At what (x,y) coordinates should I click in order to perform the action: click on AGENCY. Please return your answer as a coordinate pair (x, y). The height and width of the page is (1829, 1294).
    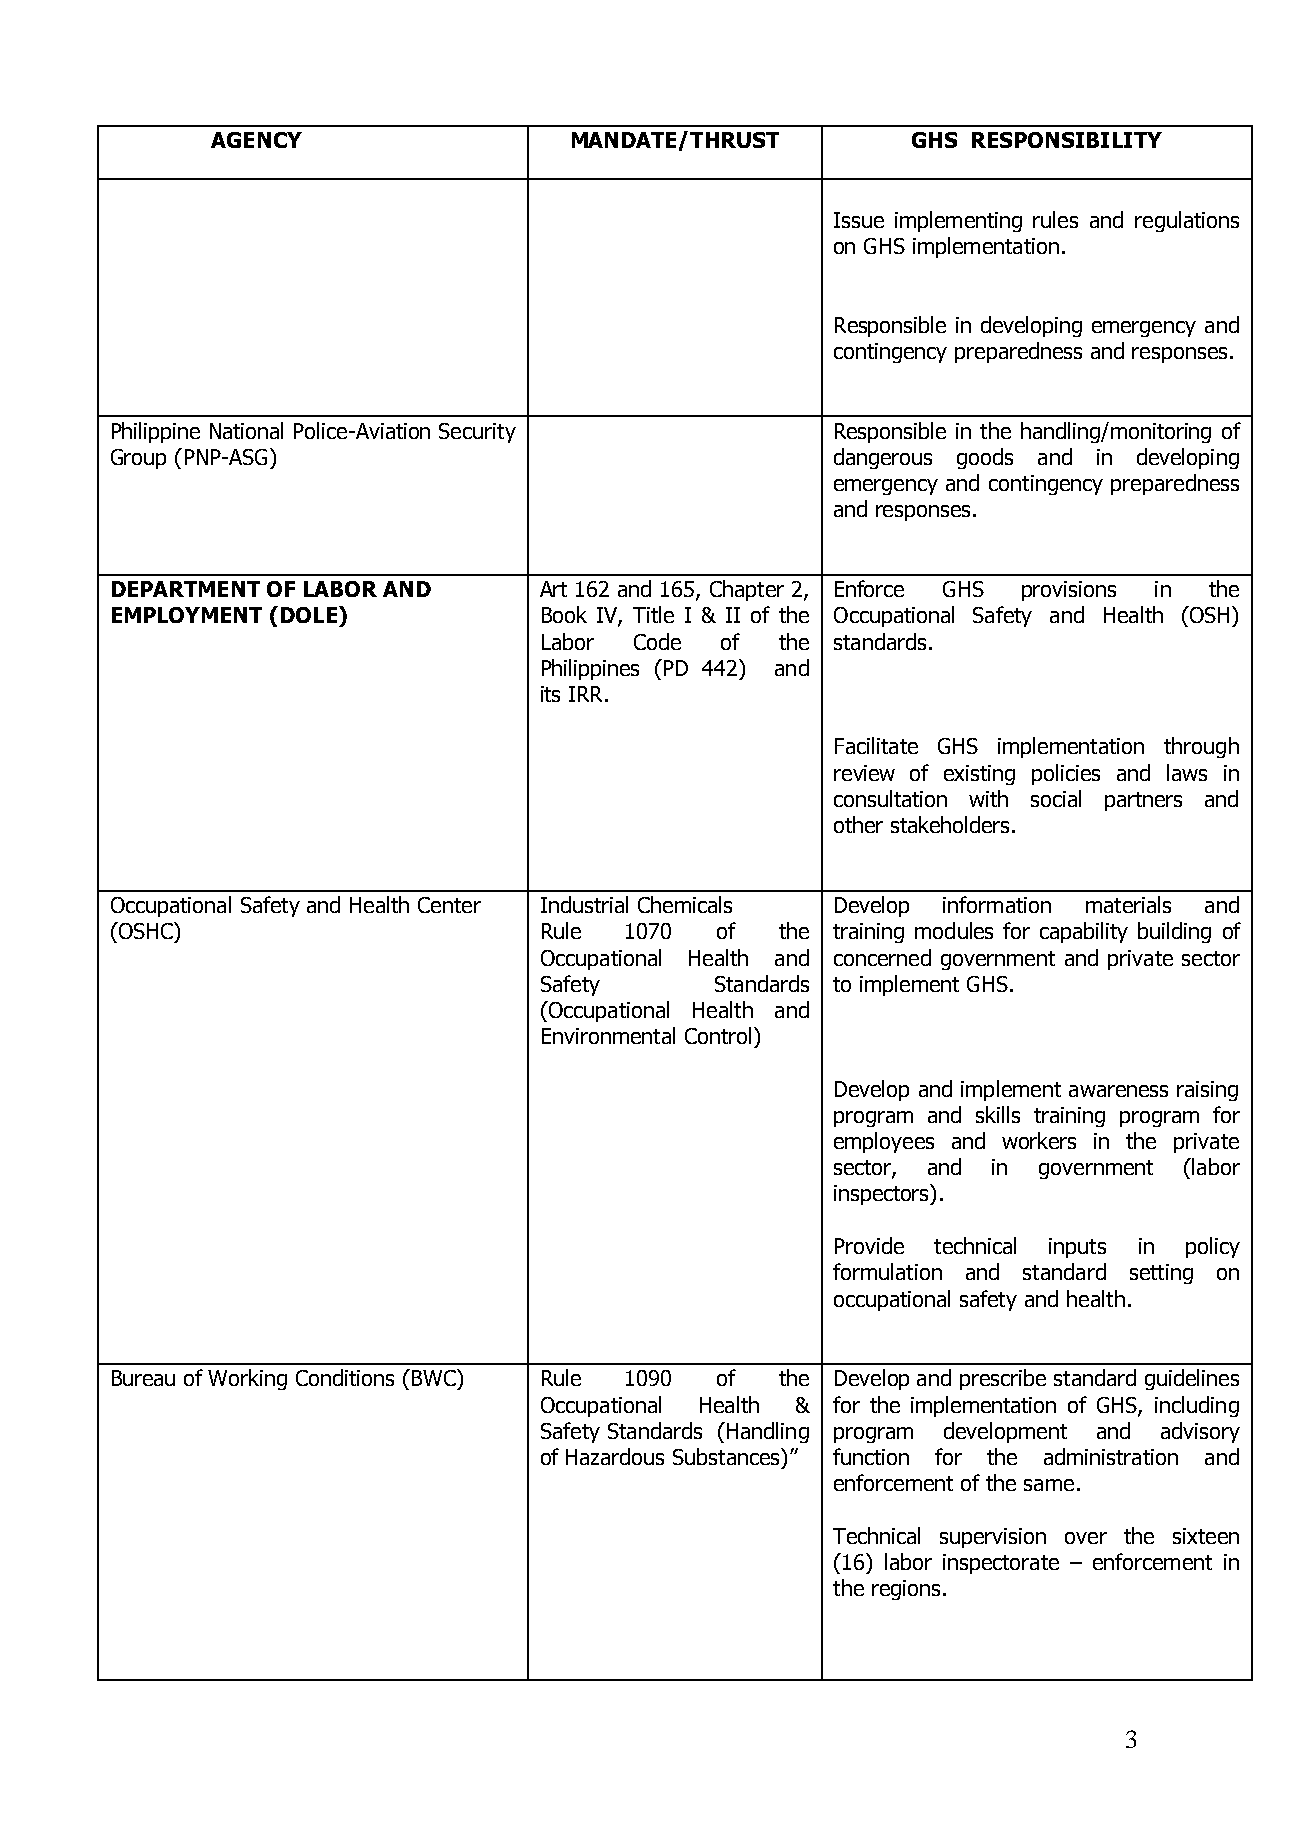
    Looking at the image, I should click on (256, 140).
